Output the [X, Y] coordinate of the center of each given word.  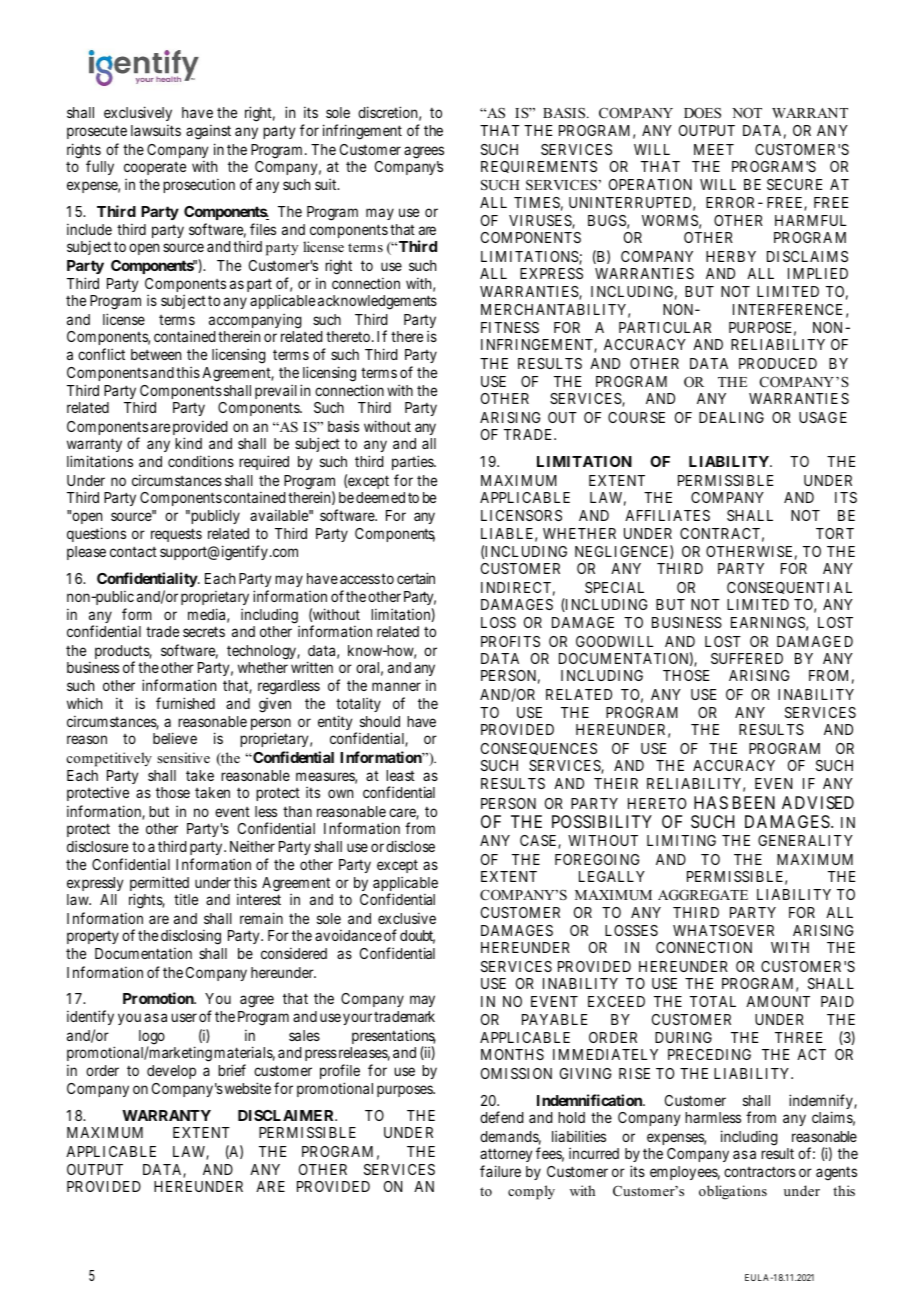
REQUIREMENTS [539, 167]
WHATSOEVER [723, 930]
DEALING [731, 417]
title [186, 899]
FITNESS [510, 327]
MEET [714, 149]
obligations [733, 1192]
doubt [417, 937]
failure [500, 1171]
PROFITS [510, 641]
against [208, 132]
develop [171, 1072]
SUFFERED [747, 658]
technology [262, 652]
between [156, 354]
